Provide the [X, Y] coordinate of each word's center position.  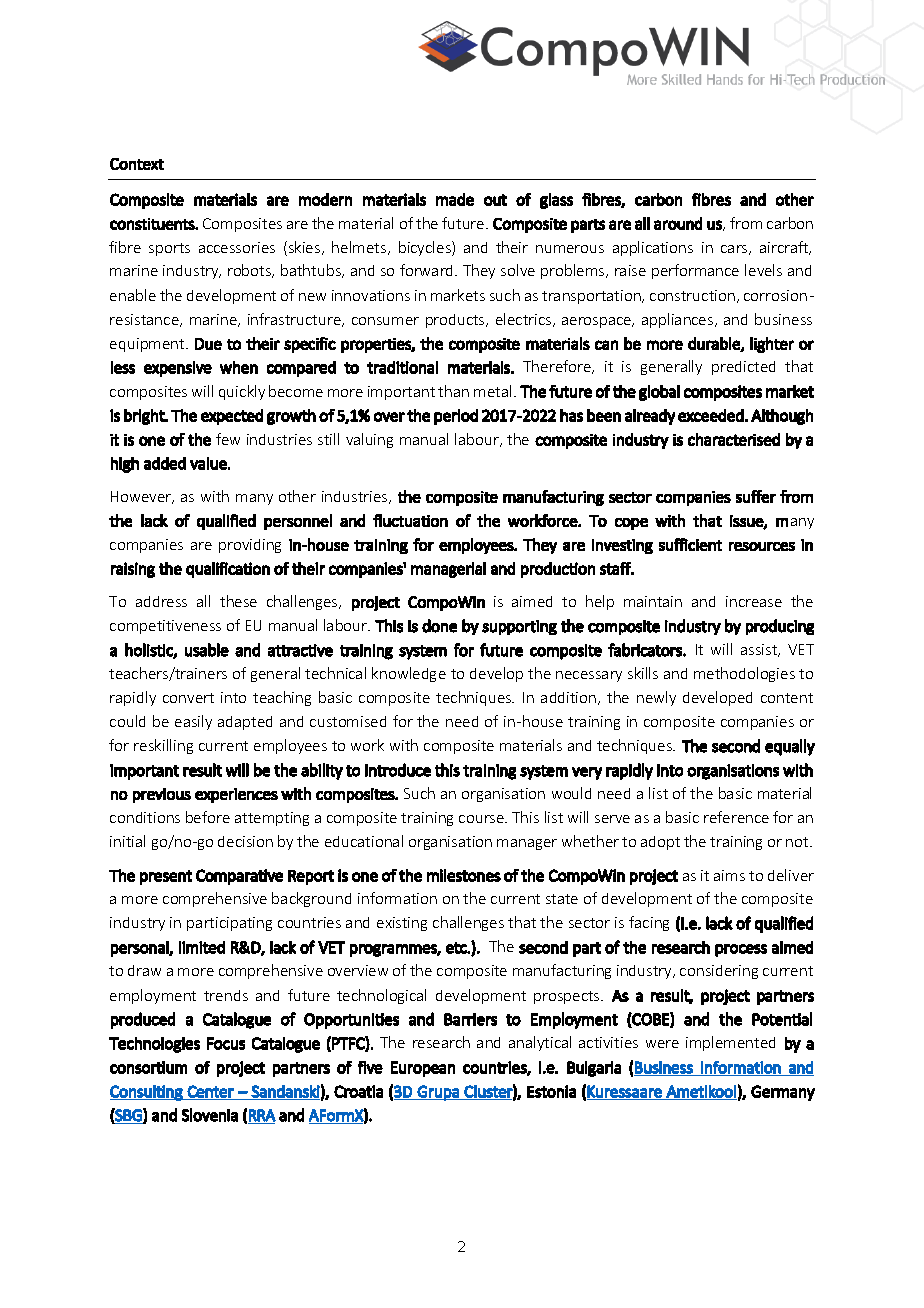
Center [211, 1092]
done [439, 626]
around [678, 223]
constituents [153, 224]
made [455, 199]
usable [207, 650]
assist [760, 650]
